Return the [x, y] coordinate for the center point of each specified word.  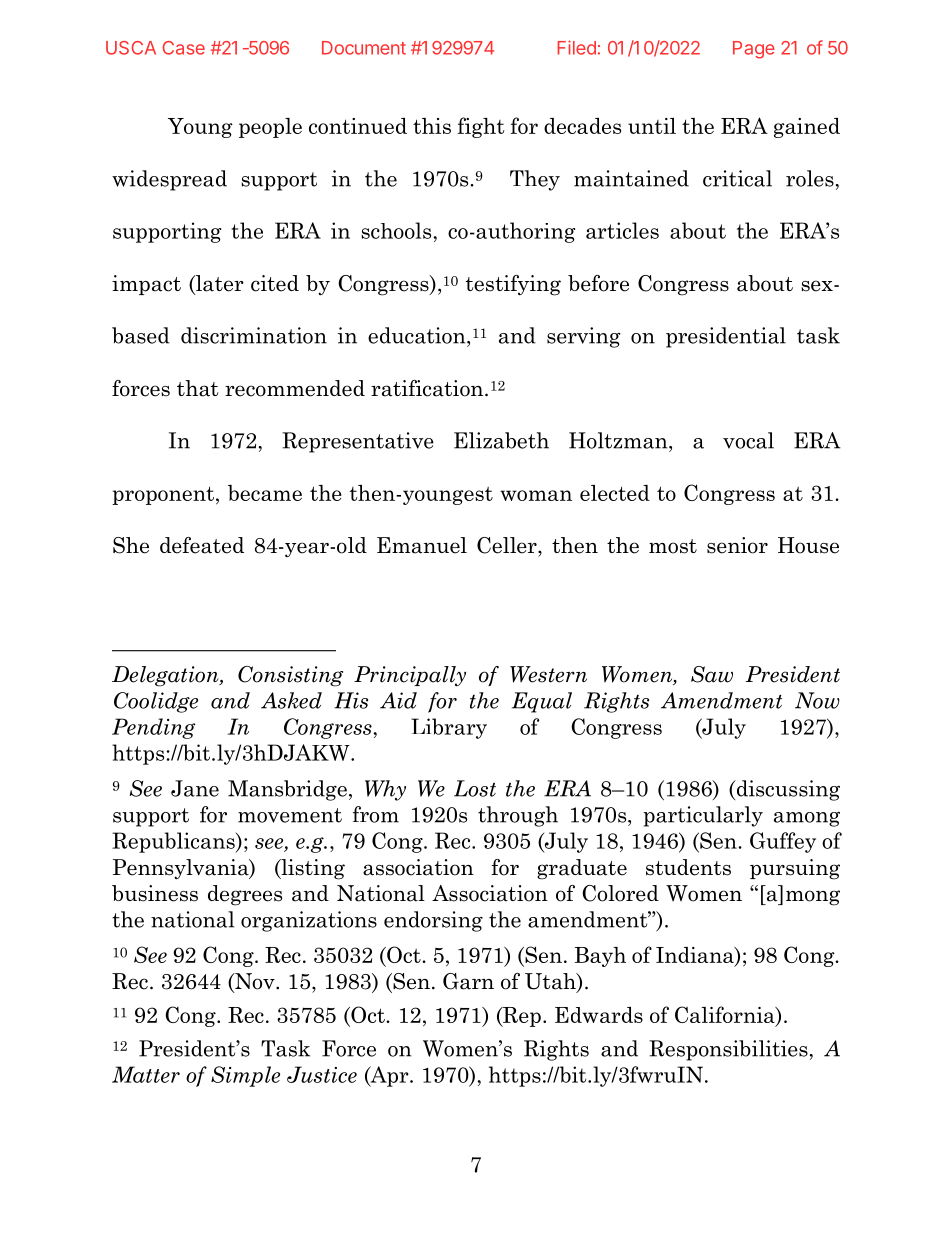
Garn [468, 981]
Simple [245, 1076]
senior [737, 545]
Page [754, 50]
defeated [202, 545]
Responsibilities [728, 1050]
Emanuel [422, 545]
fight [481, 127]
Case [184, 48]
